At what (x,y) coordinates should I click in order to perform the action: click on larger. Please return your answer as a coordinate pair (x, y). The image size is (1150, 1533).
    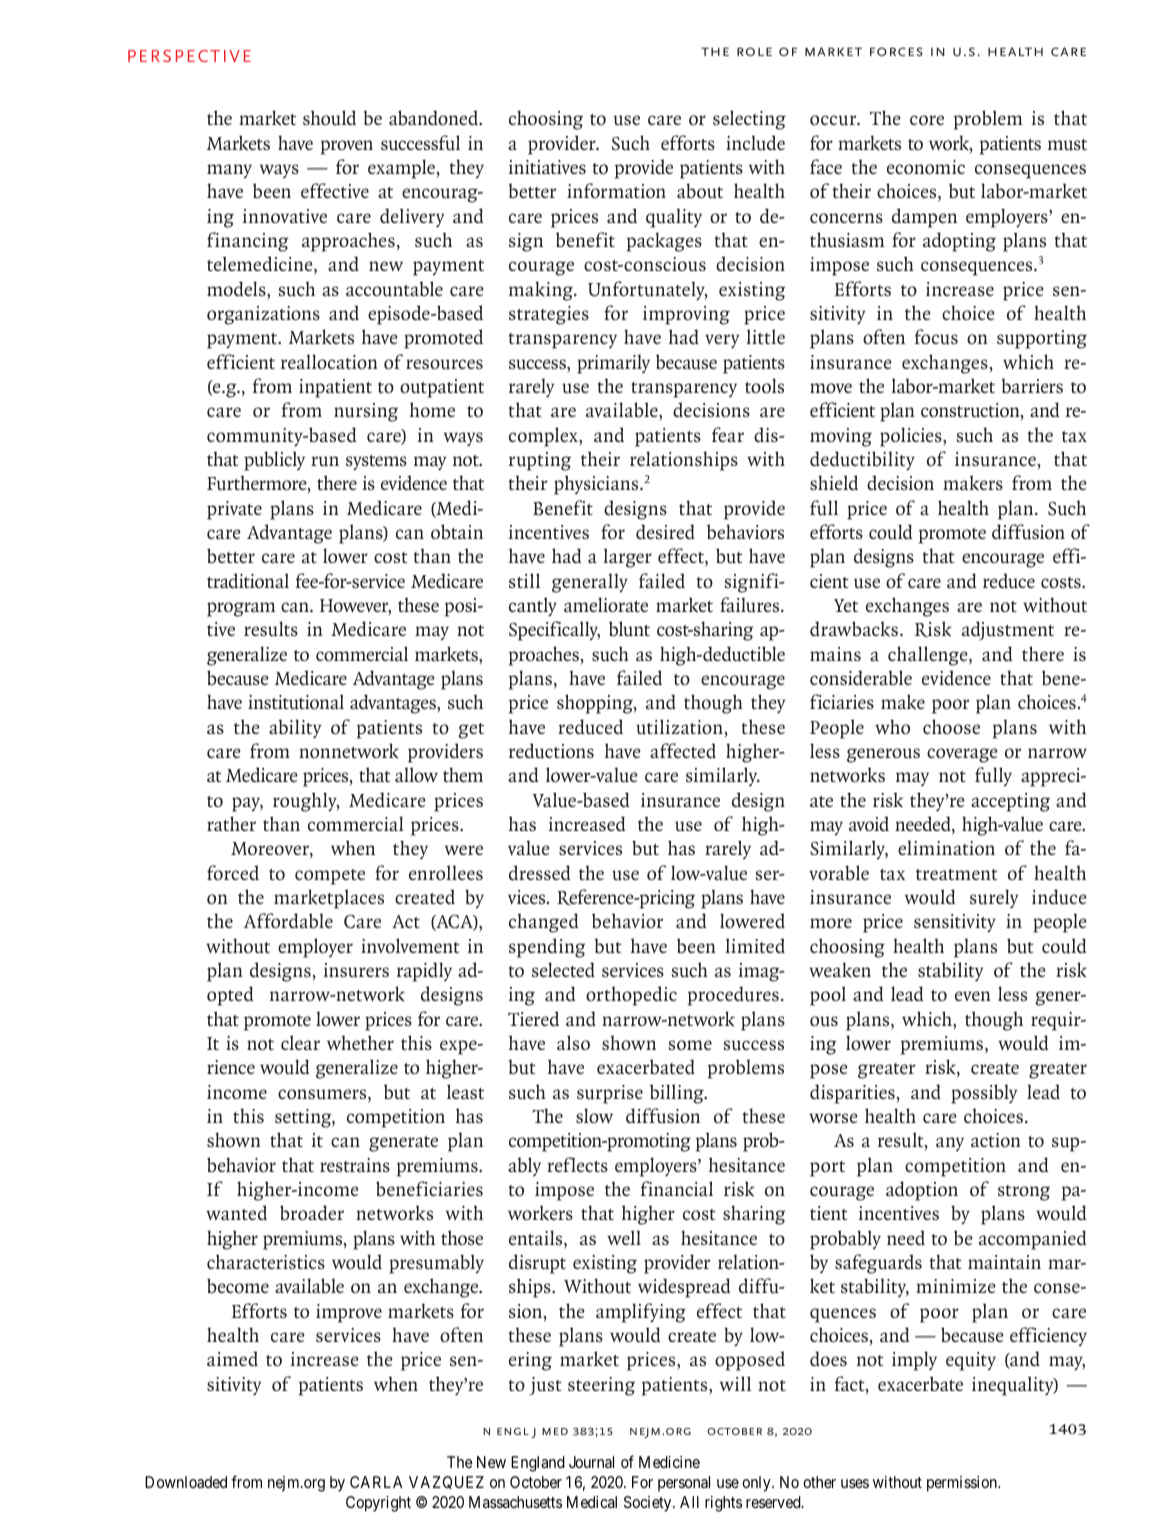
    Looking at the image, I should click on (627, 558).
